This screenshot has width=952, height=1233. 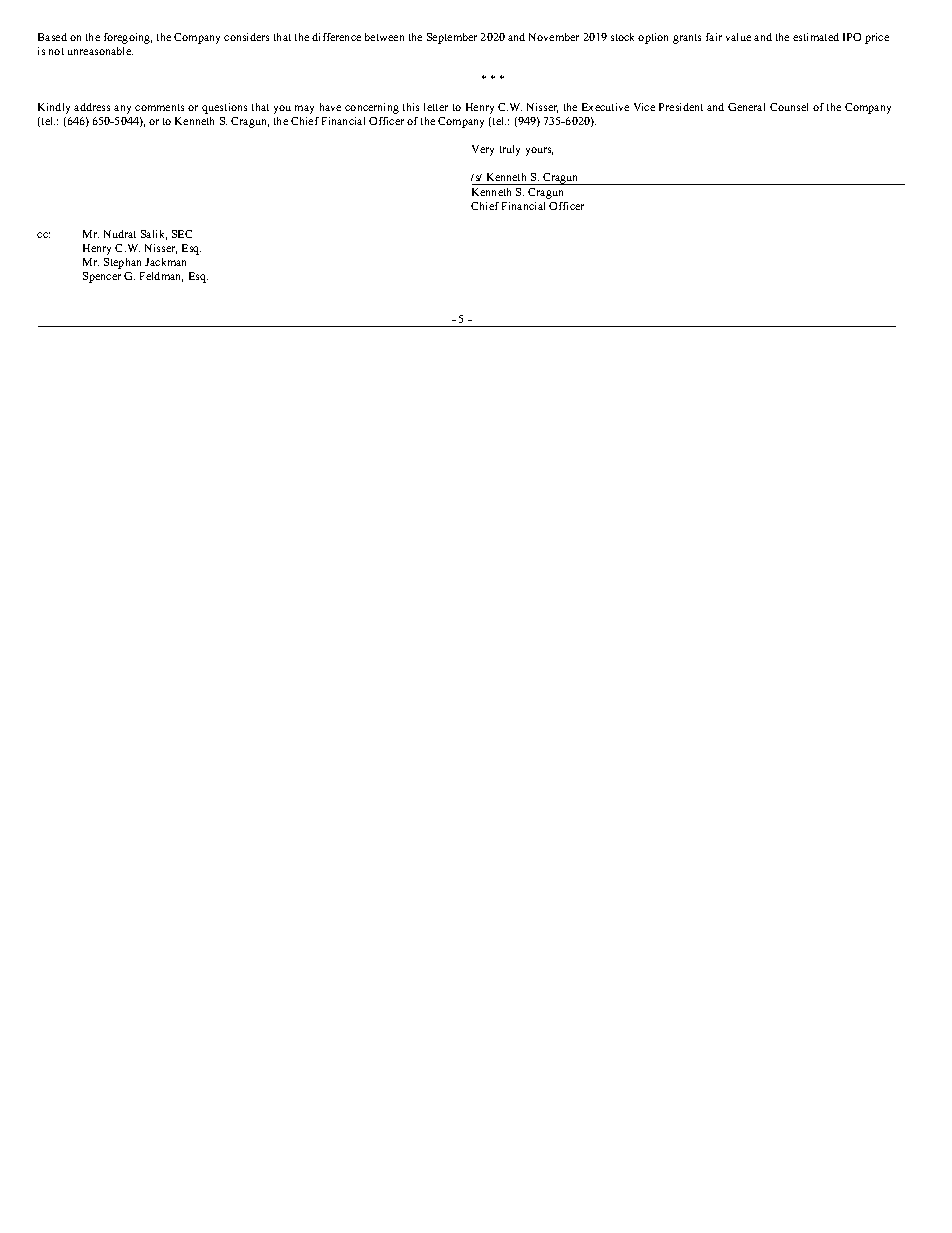 I want to click on foregoing, so click(x=128, y=38).
